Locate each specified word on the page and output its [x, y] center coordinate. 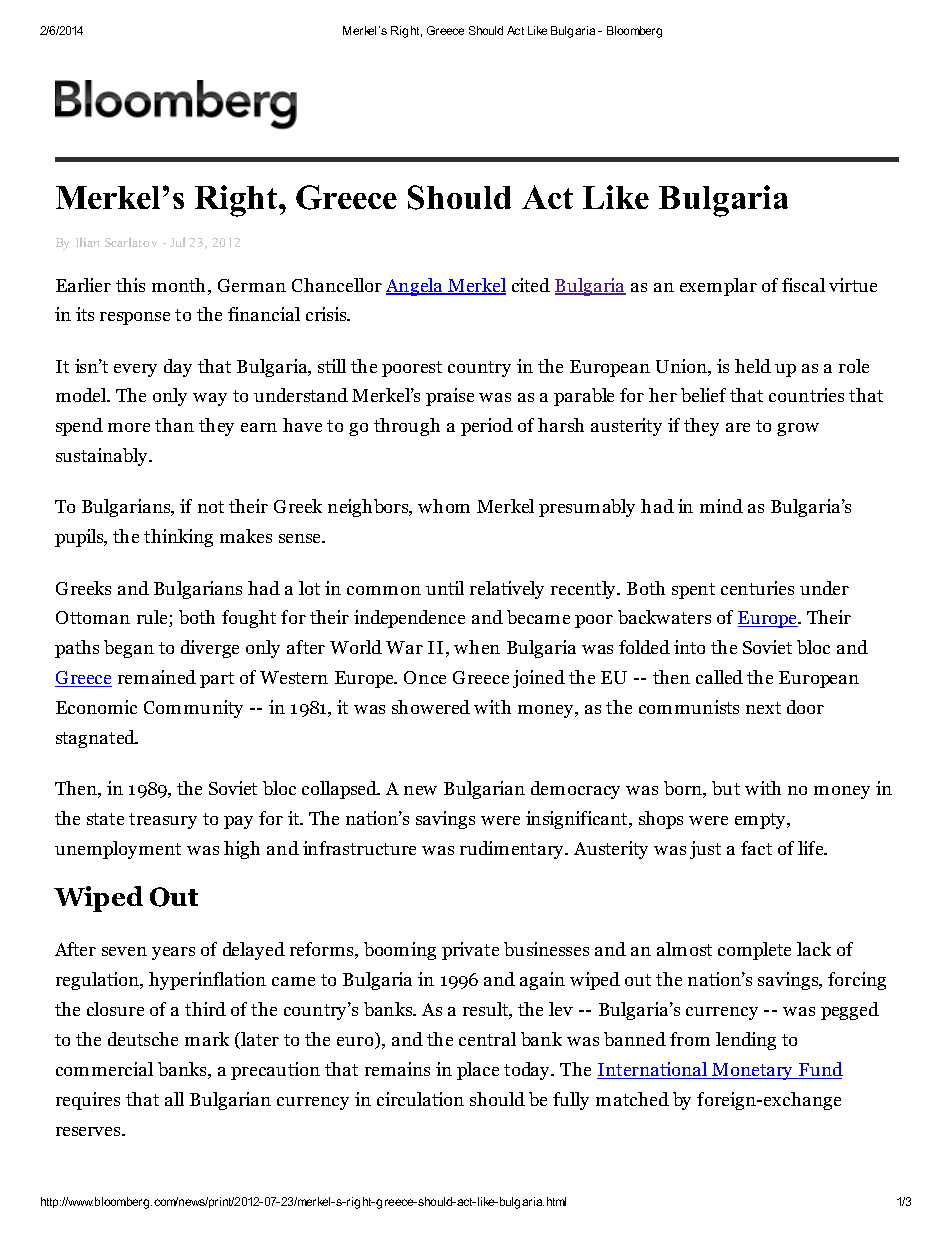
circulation [420, 1099]
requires [88, 1101]
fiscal [803, 285]
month [180, 286]
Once [425, 677]
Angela [415, 287]
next [763, 708]
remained [157, 677]
